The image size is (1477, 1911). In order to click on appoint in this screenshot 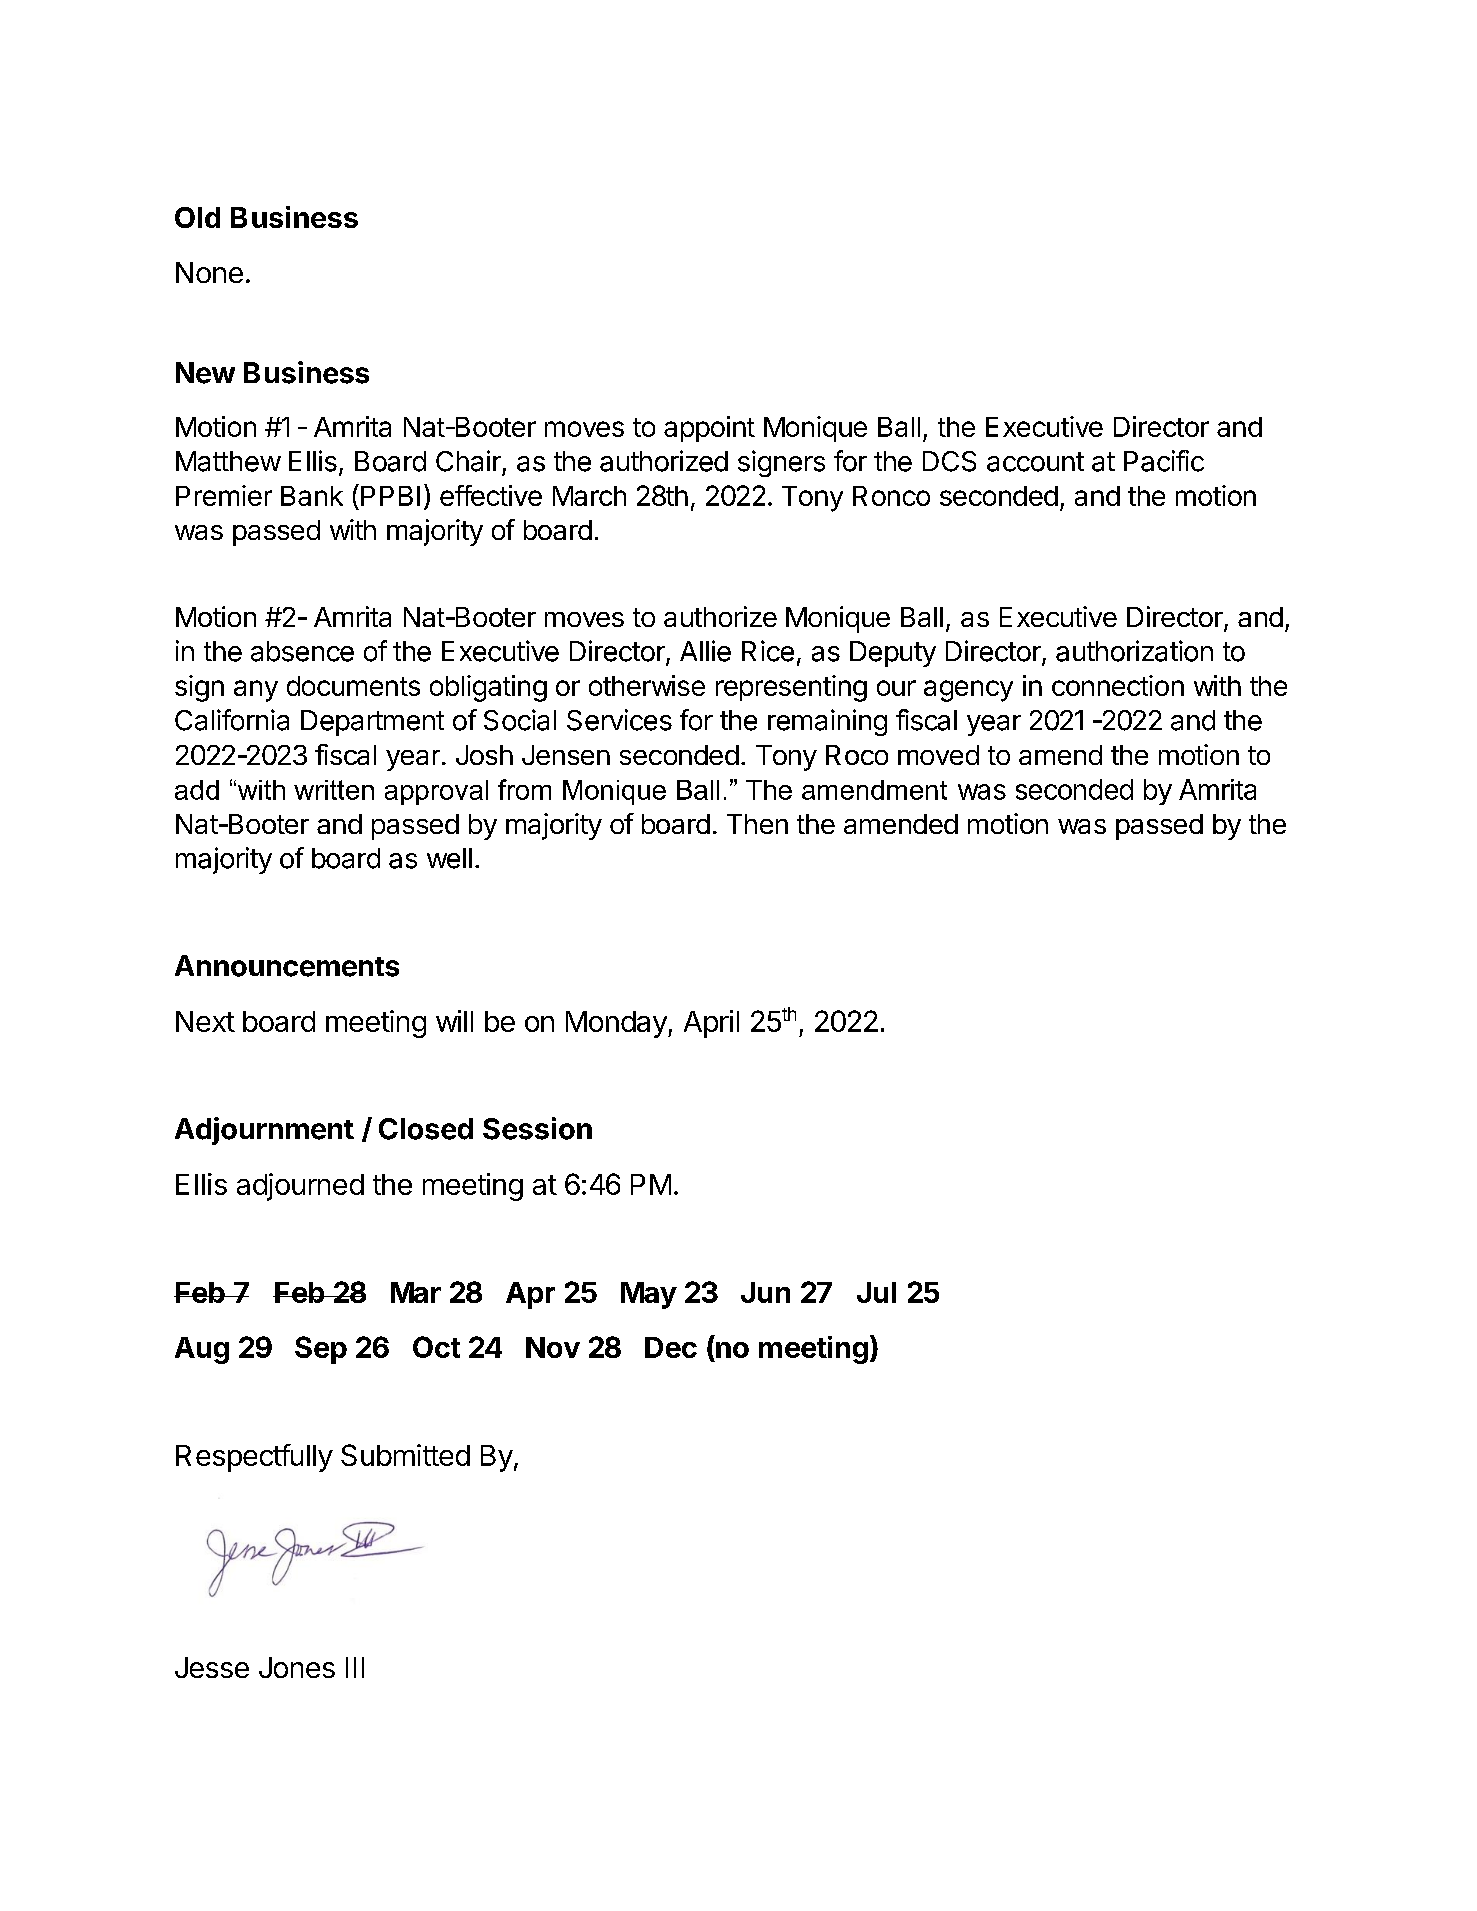, I will do `click(709, 429)`.
